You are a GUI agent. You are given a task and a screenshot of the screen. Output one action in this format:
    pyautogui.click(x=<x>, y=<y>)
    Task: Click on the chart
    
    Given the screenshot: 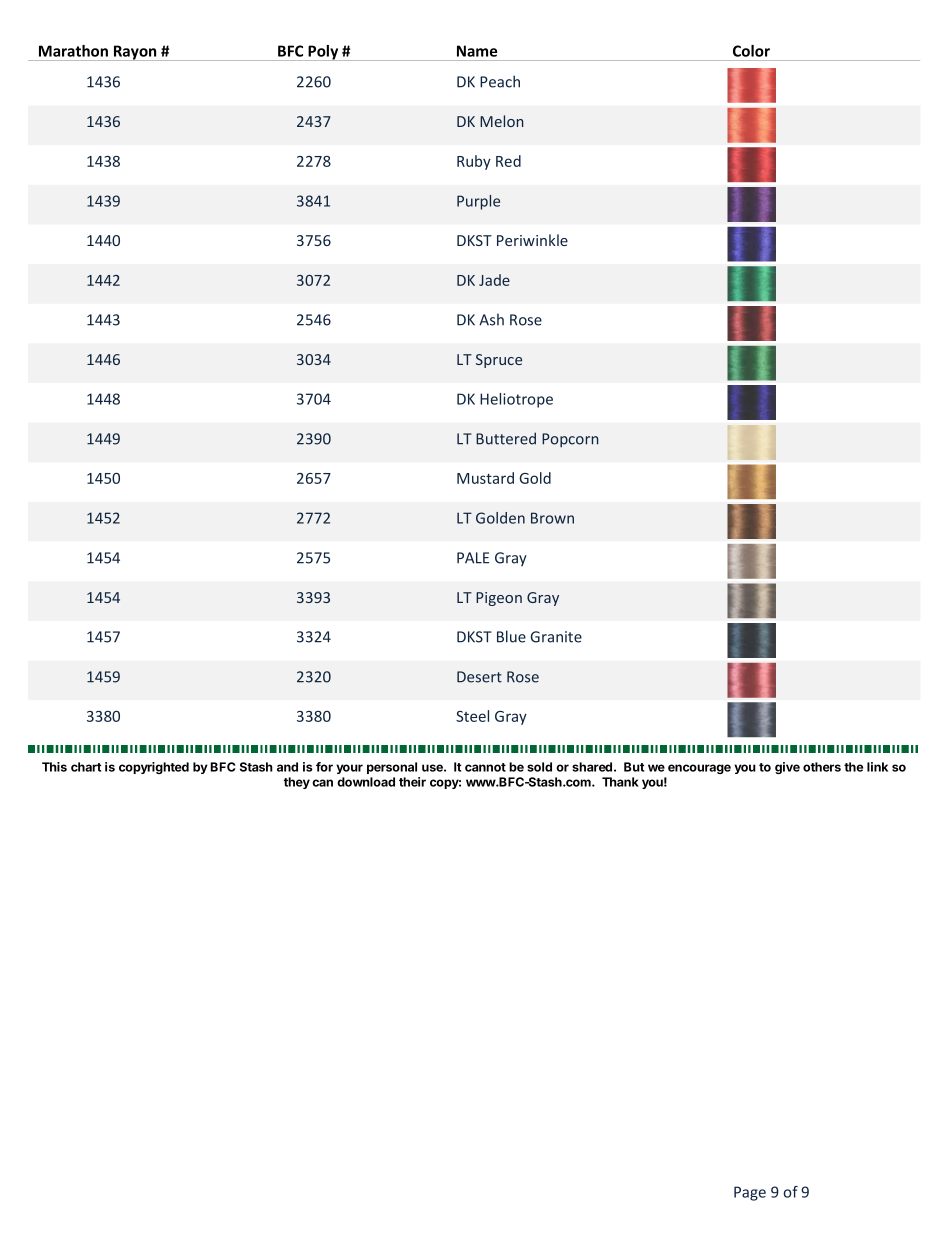 What is the action you would take?
    pyautogui.click(x=86, y=767)
